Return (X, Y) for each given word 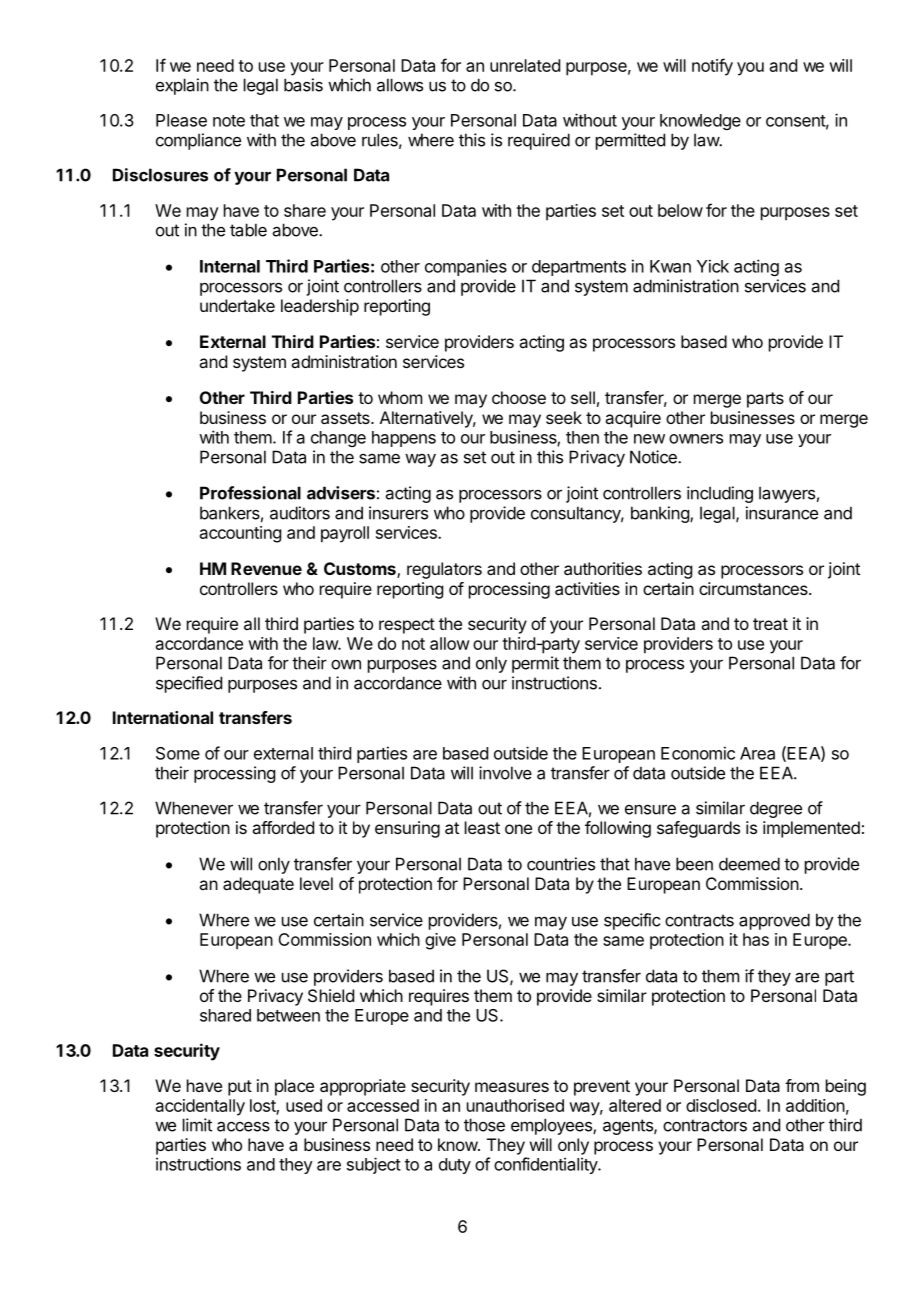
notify (712, 67)
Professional (250, 493)
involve (505, 773)
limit (197, 1125)
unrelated (525, 65)
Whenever (194, 808)
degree (776, 809)
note (229, 121)
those (484, 1125)
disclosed (721, 1105)
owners (696, 439)
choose (519, 397)
